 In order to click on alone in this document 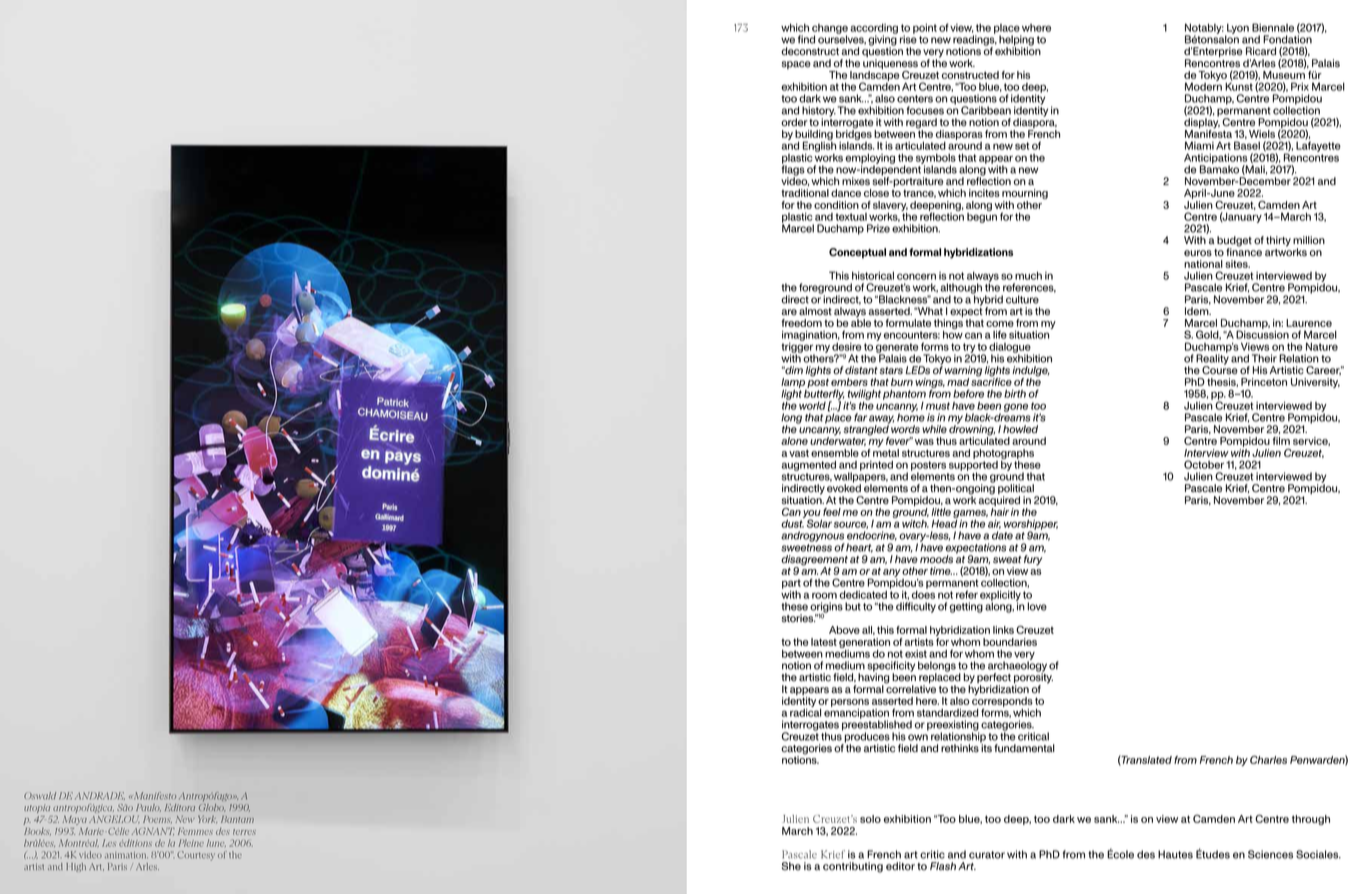, I will do `click(794, 441)`.
